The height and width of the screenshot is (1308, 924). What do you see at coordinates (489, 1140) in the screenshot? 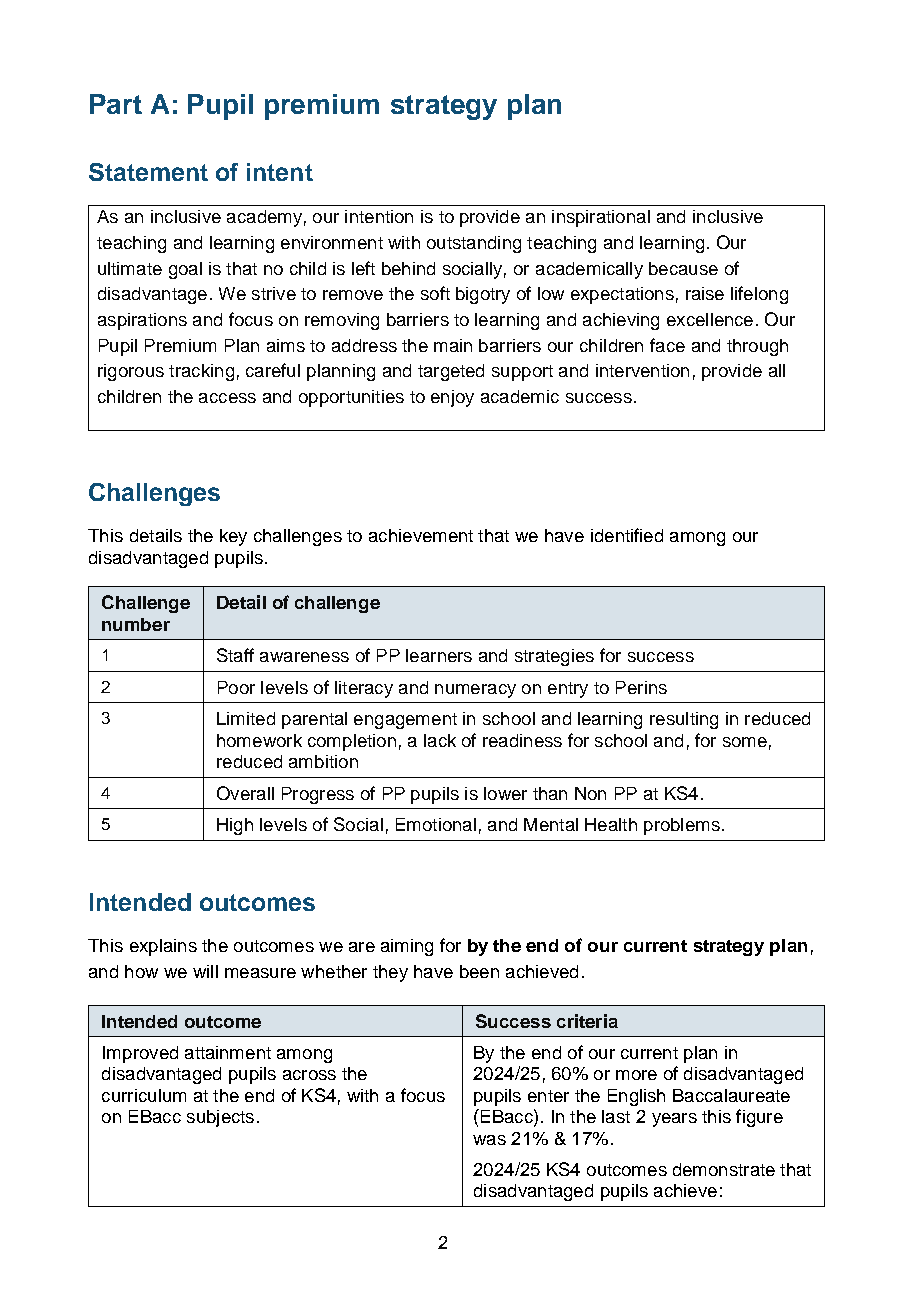
I see `was` at bounding box center [489, 1140].
